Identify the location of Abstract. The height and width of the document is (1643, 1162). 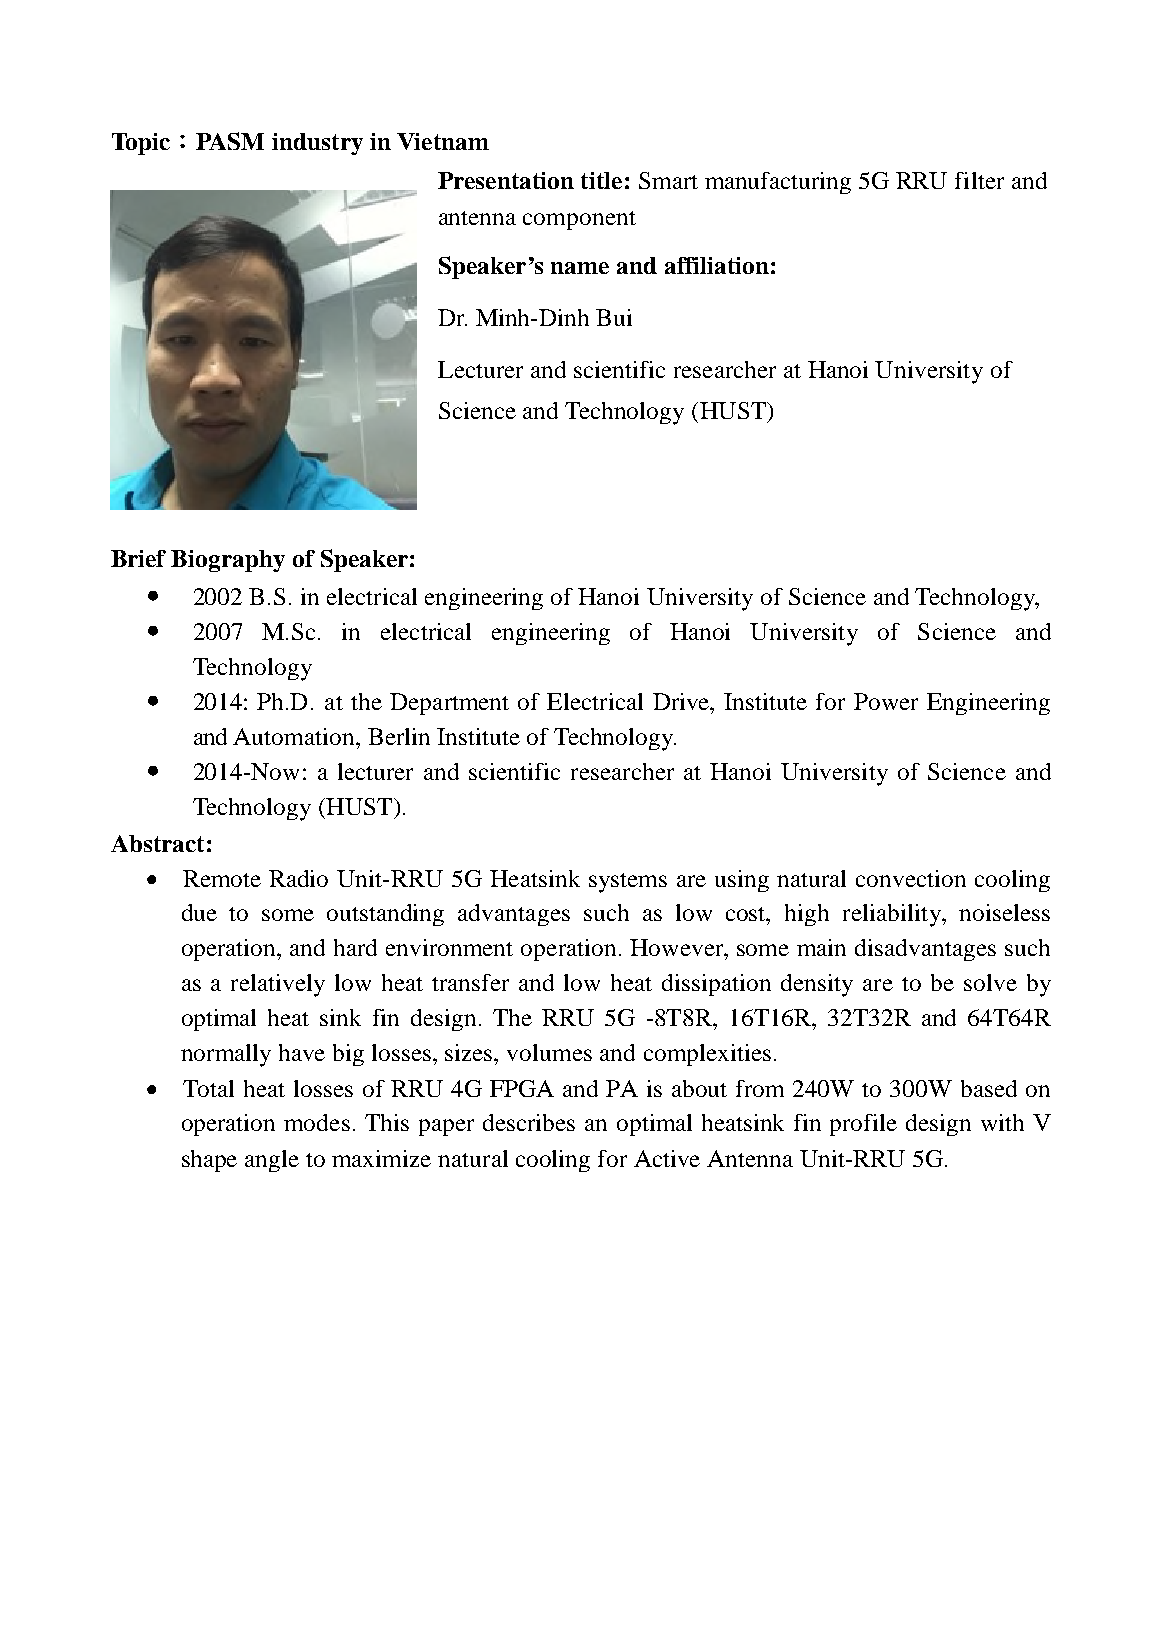
(157, 843).
